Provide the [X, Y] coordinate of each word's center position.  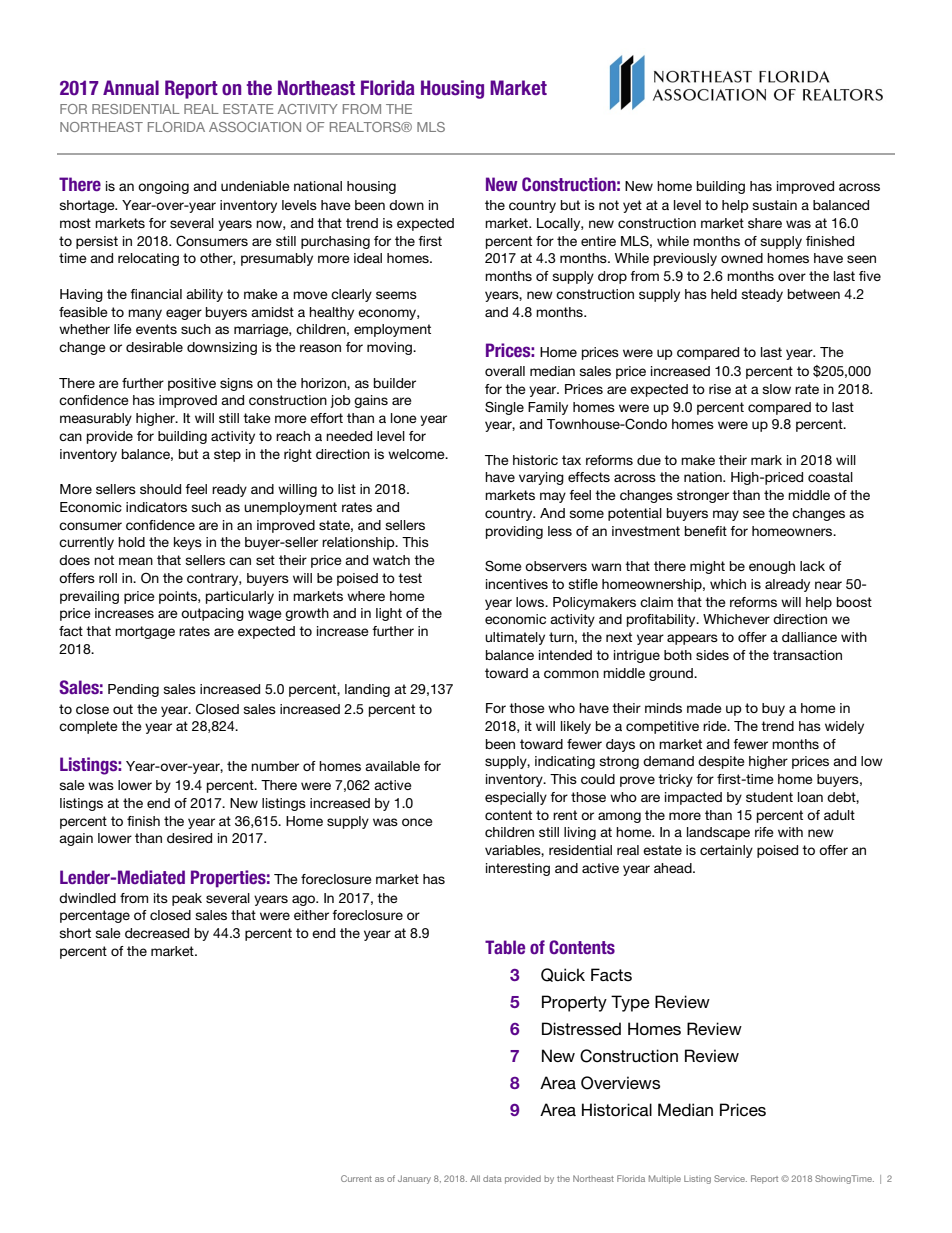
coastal [830, 477]
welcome [417, 454]
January [414, 1179]
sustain [774, 205]
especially [516, 798]
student [769, 797]
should [160, 489]
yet [632, 206]
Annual [131, 88]
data [492, 1178]
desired [189, 838]
